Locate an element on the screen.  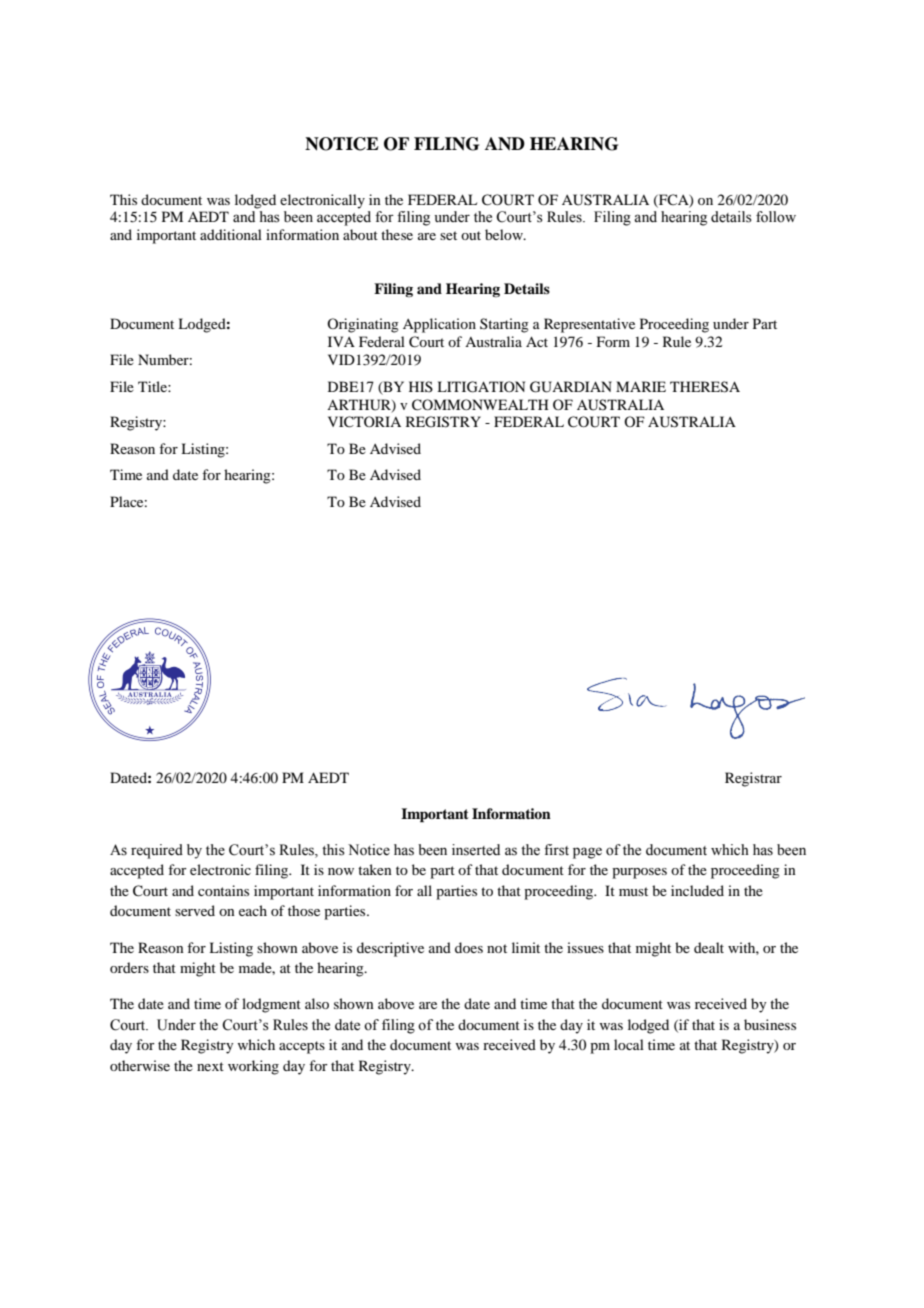
local is located at coordinates (629, 1044).
